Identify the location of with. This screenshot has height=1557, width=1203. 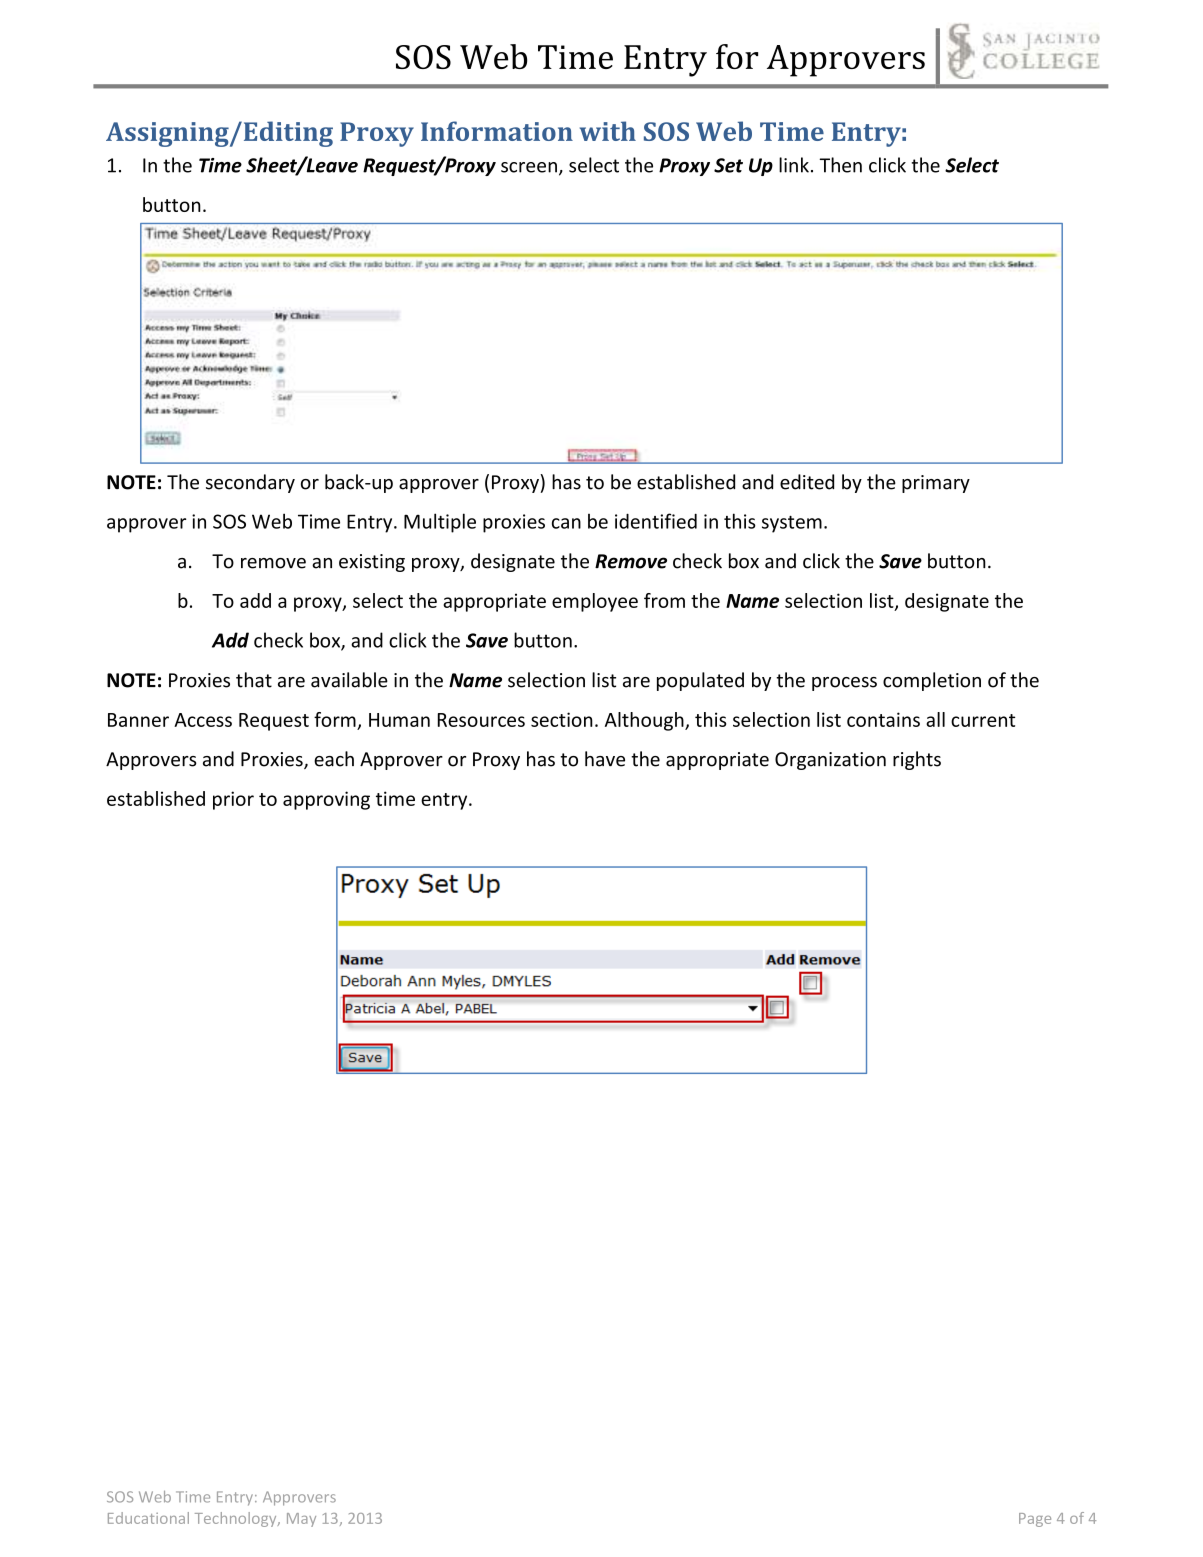
(608, 131).
